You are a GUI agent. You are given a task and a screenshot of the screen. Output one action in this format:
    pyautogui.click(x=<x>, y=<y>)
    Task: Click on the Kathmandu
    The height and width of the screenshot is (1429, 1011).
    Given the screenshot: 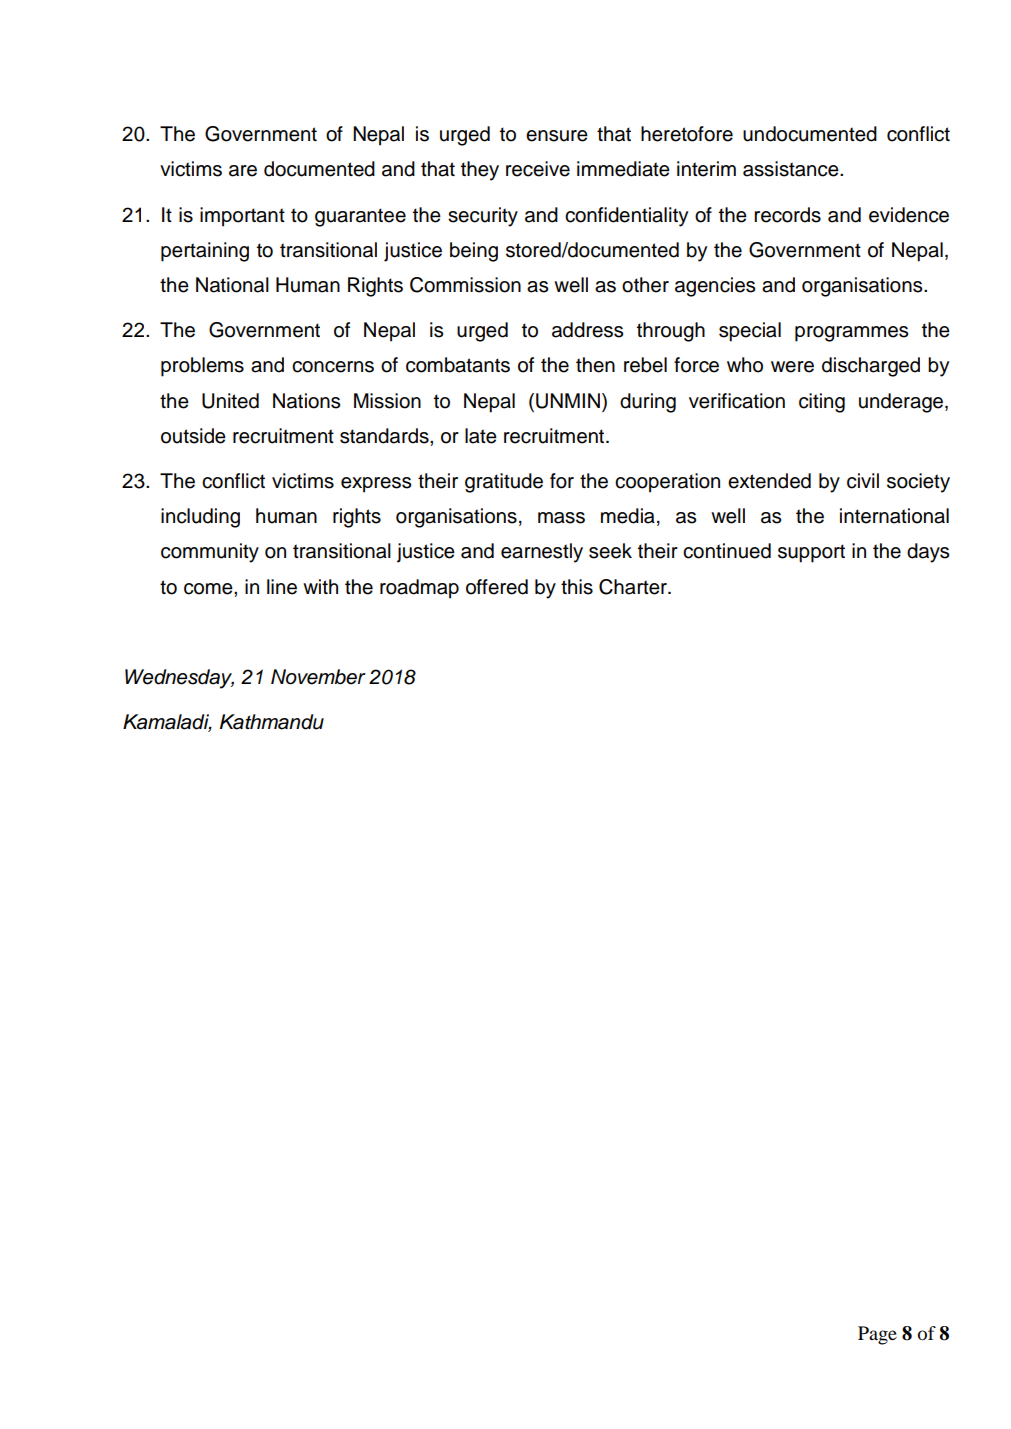 What is the action you would take?
    pyautogui.click(x=272, y=722)
